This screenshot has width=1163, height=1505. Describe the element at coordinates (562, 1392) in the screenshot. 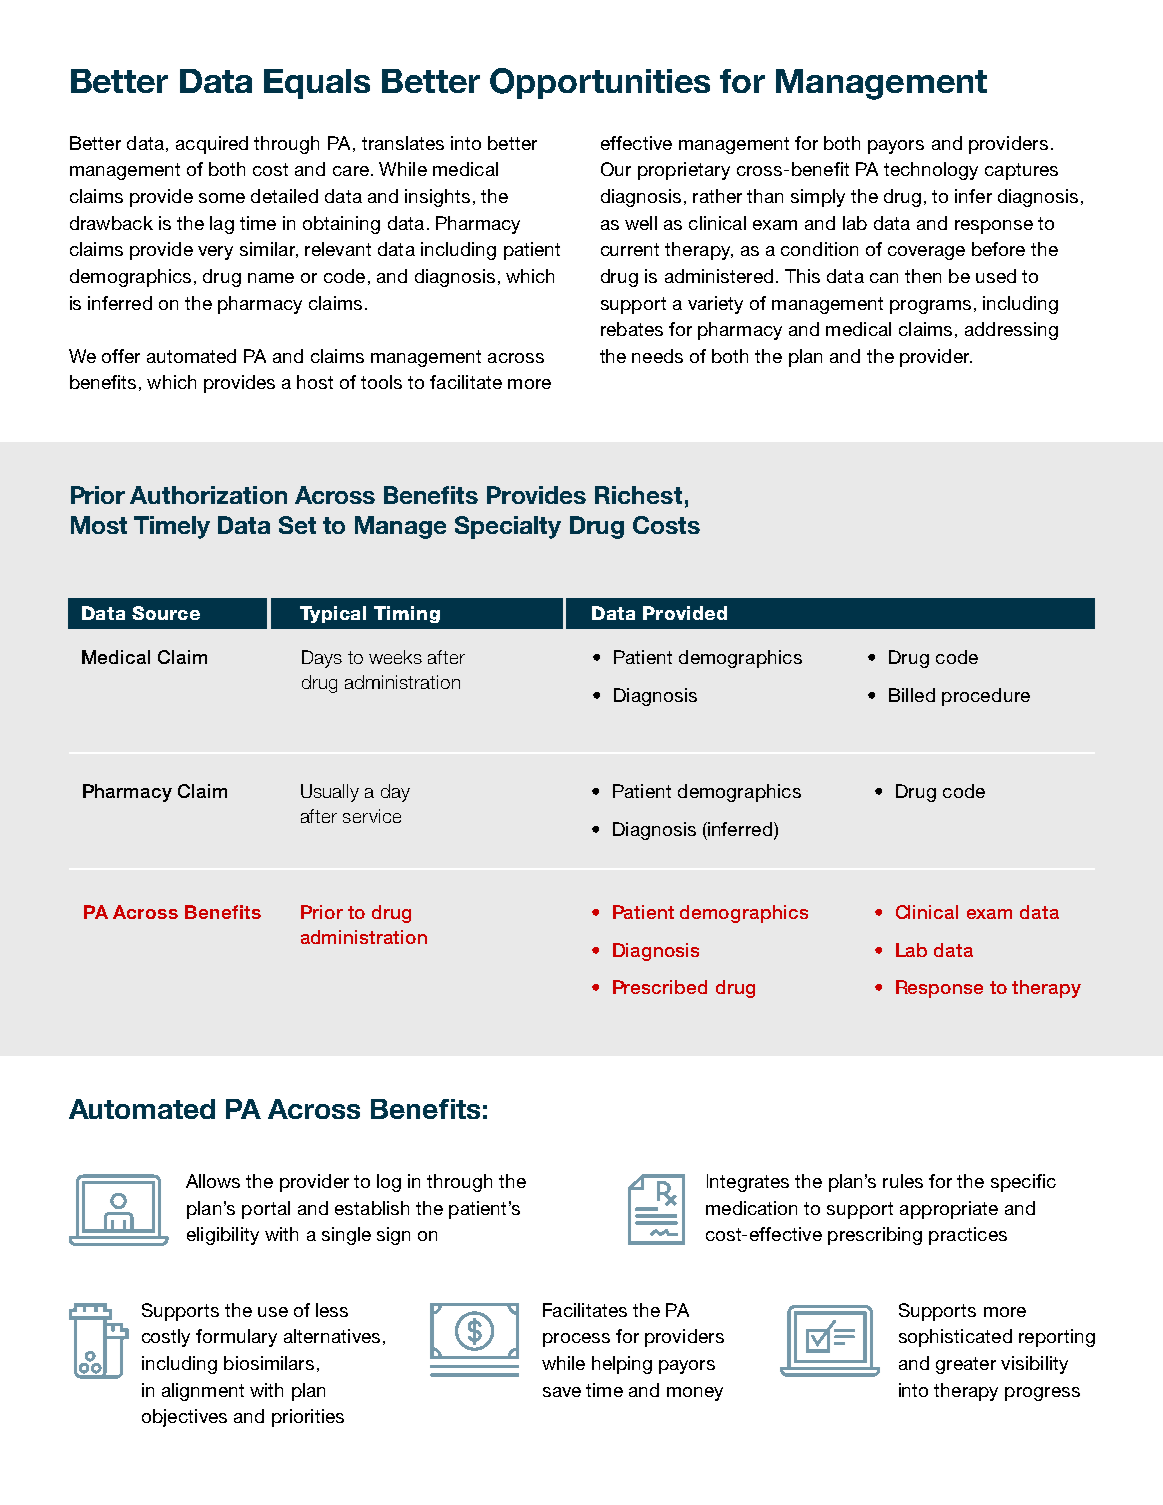

I see `save` at that location.
